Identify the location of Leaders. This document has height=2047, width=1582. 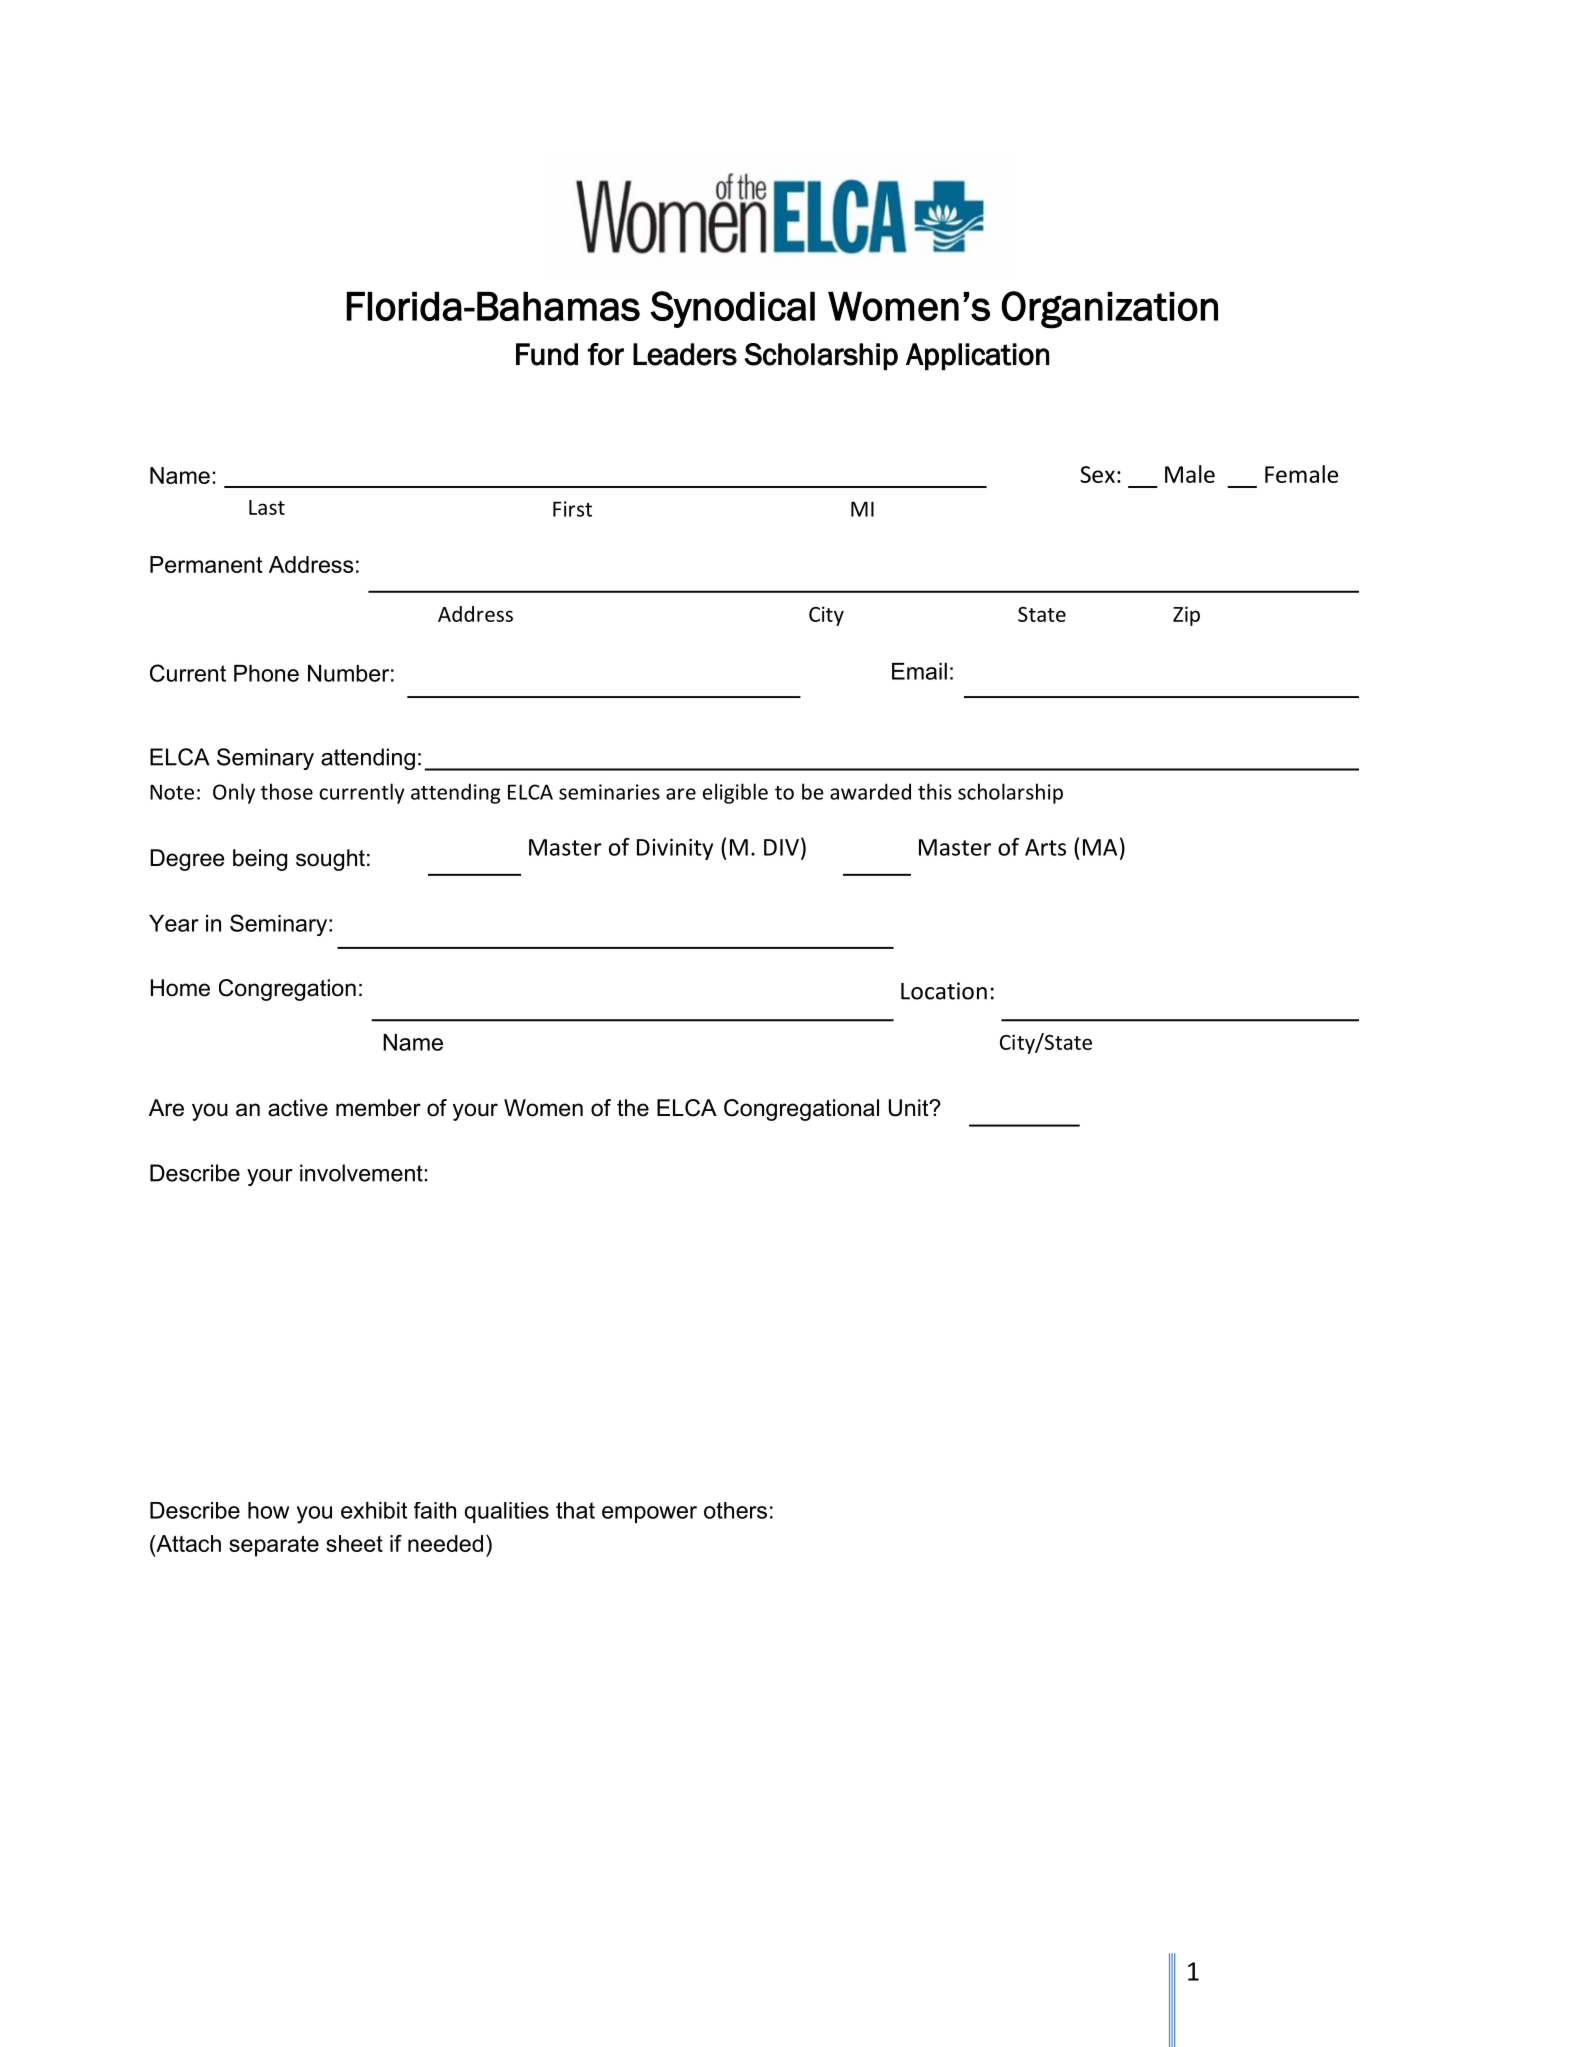
(685, 354).
